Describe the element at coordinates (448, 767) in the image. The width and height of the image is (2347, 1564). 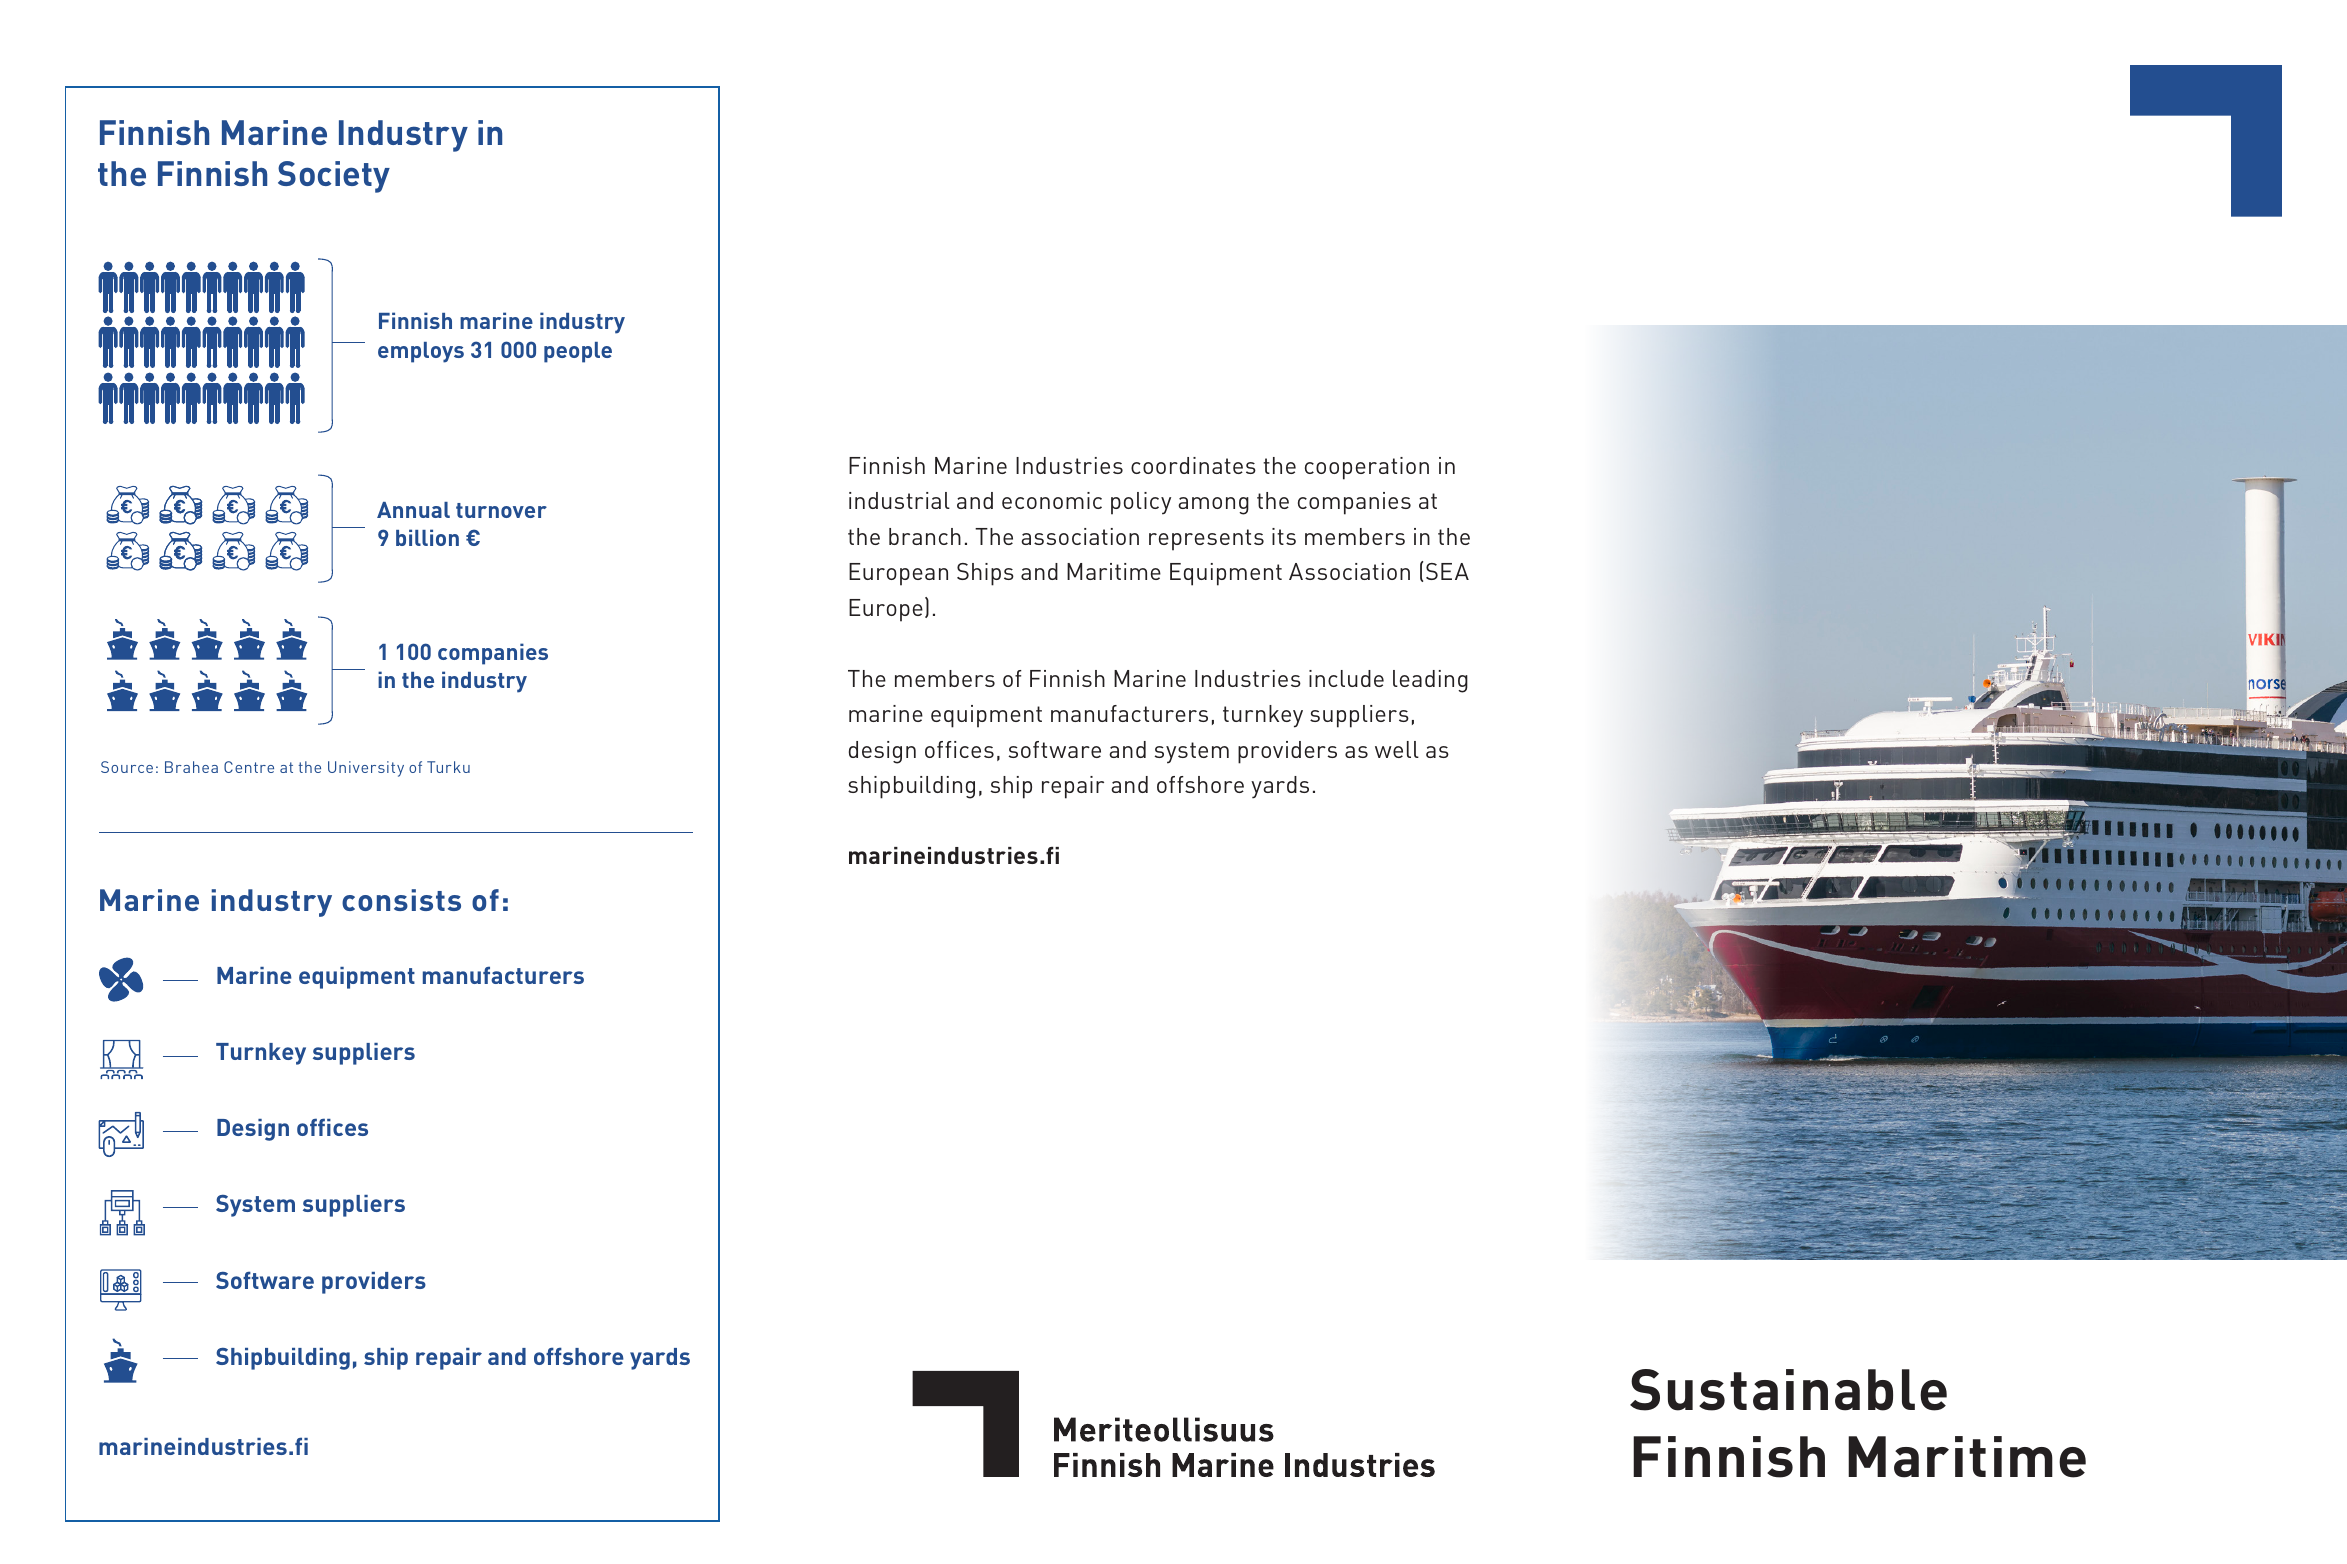
I see `Turku` at that location.
